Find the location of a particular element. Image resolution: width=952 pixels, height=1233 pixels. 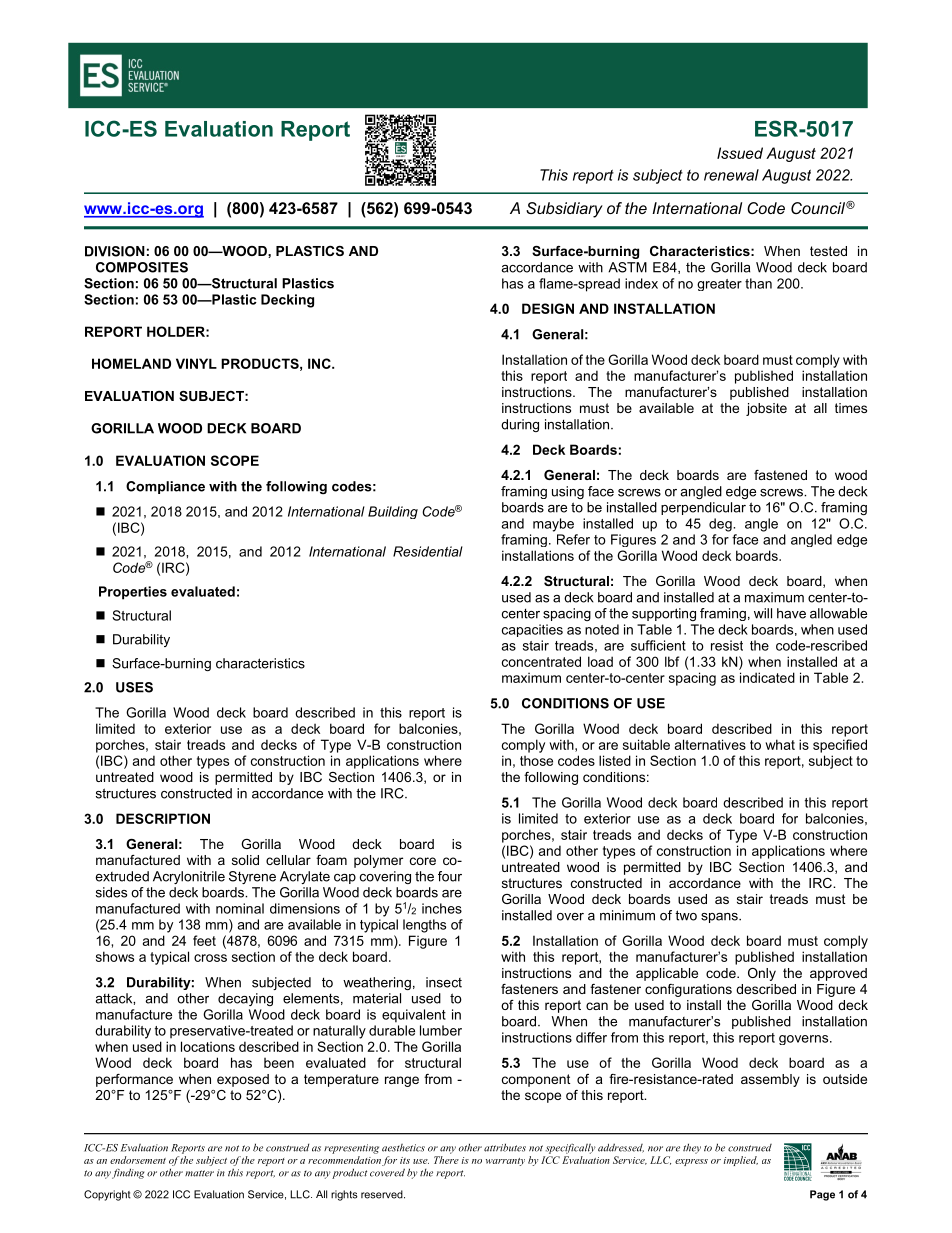

renewal is located at coordinates (731, 175).
